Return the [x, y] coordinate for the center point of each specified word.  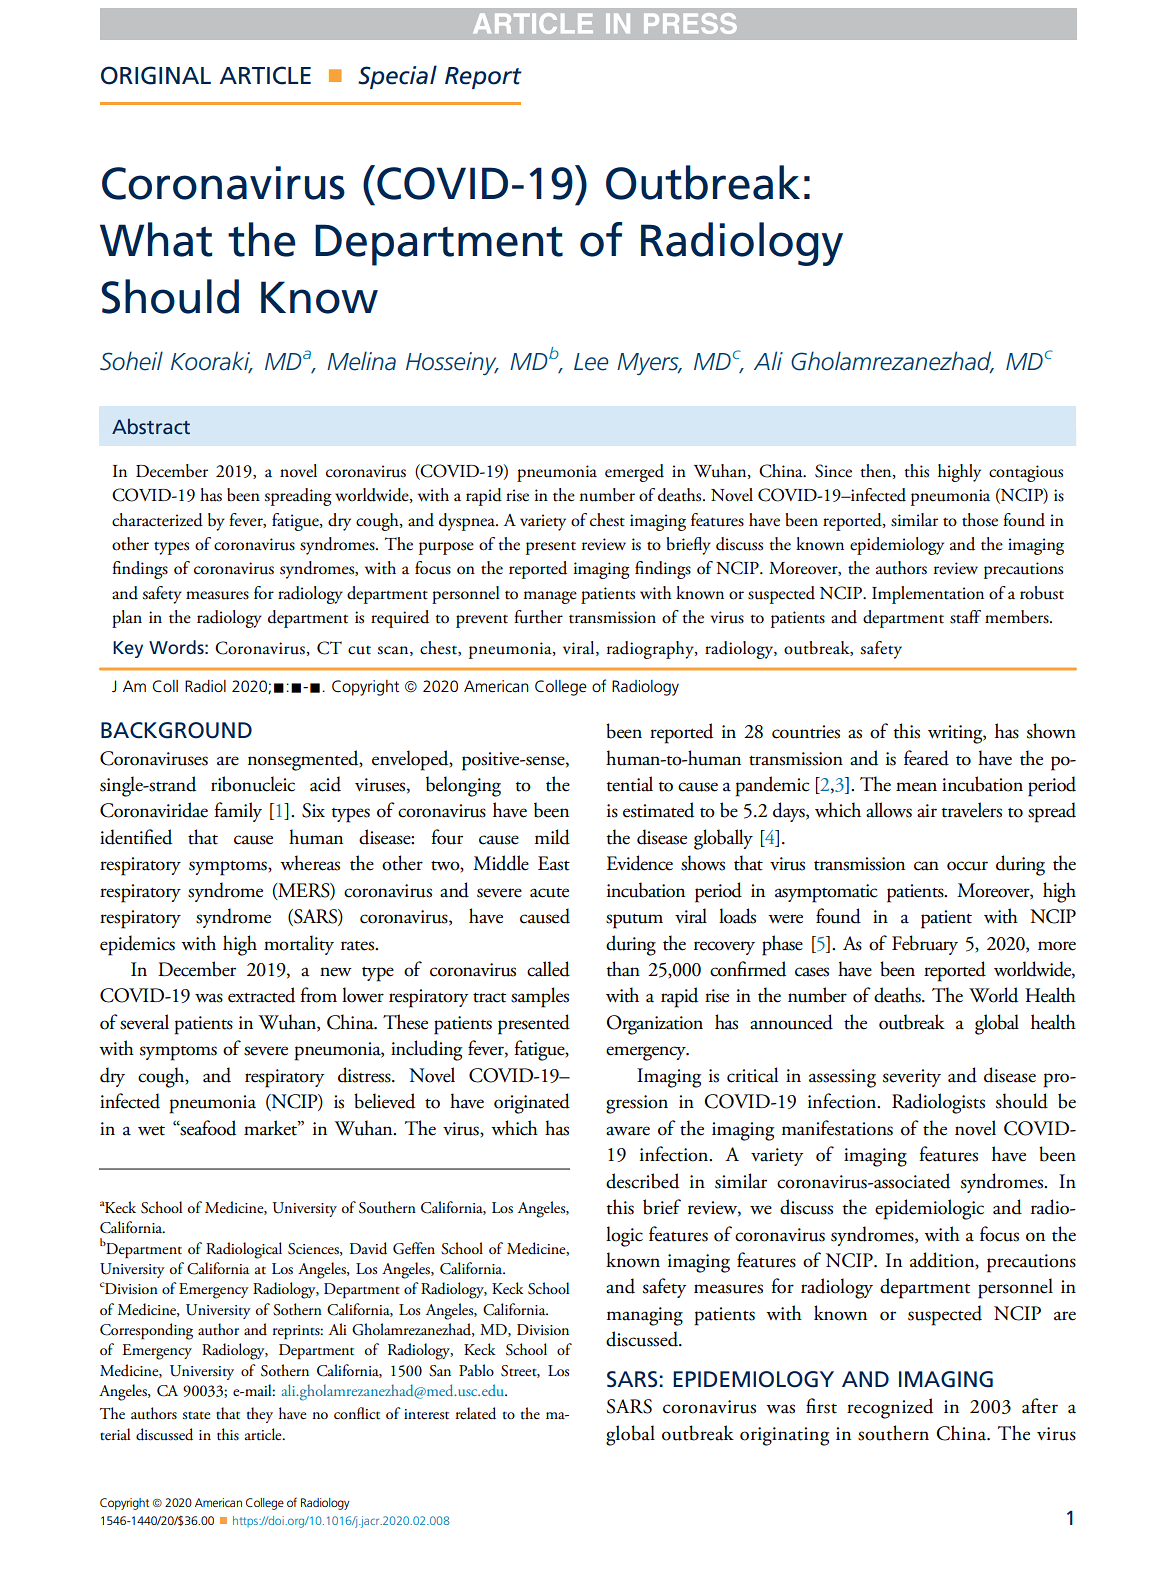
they [260, 1415]
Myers [649, 364]
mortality [299, 945]
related [476, 1413]
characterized [157, 520]
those [980, 520]
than [623, 969]
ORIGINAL [156, 75]
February [925, 945]
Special [397, 77]
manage [550, 597]
